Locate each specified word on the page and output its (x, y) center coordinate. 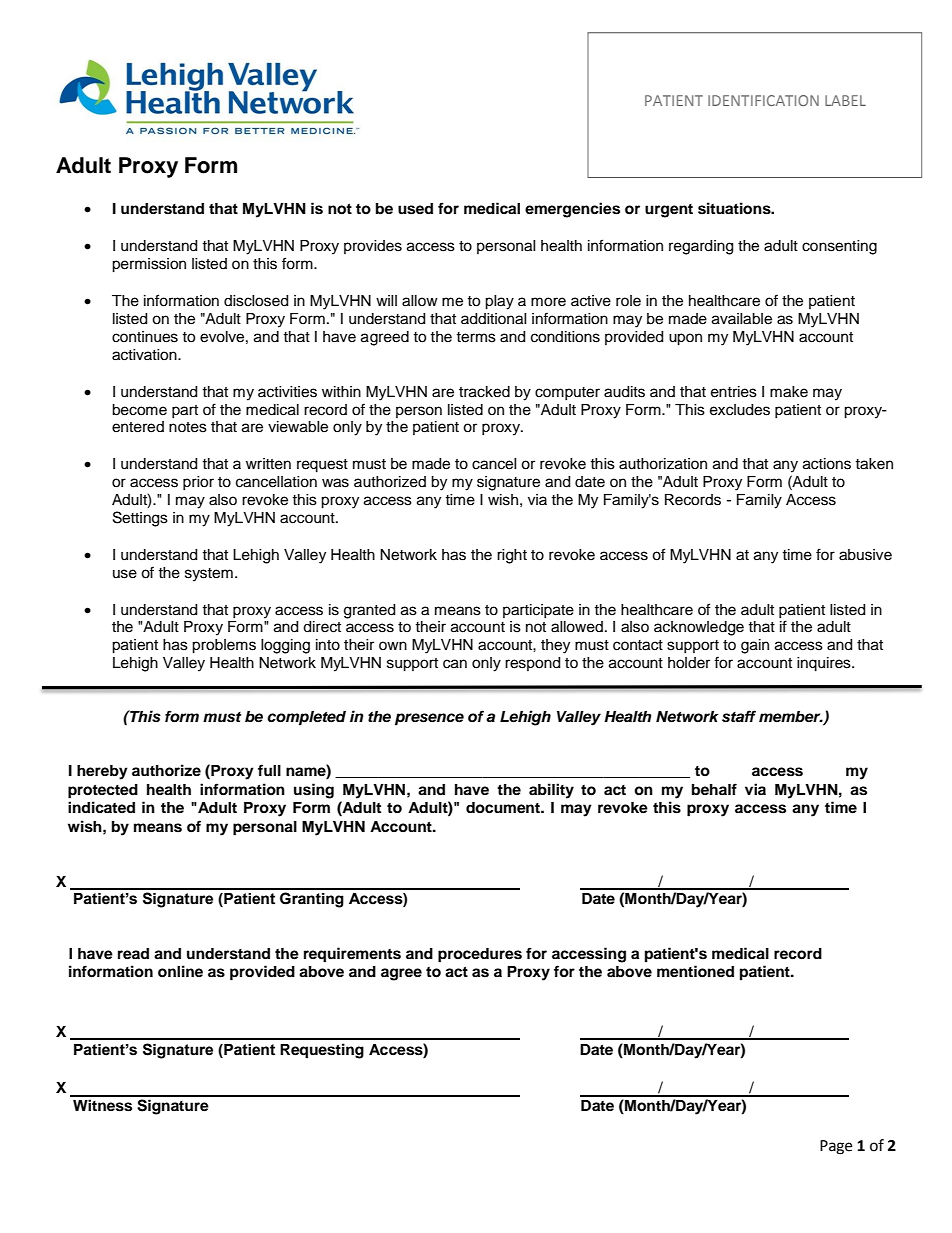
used (415, 209)
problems (224, 646)
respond (532, 664)
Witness (102, 1105)
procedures (480, 955)
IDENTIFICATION (763, 100)
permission (149, 265)
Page (836, 1147)
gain (755, 646)
